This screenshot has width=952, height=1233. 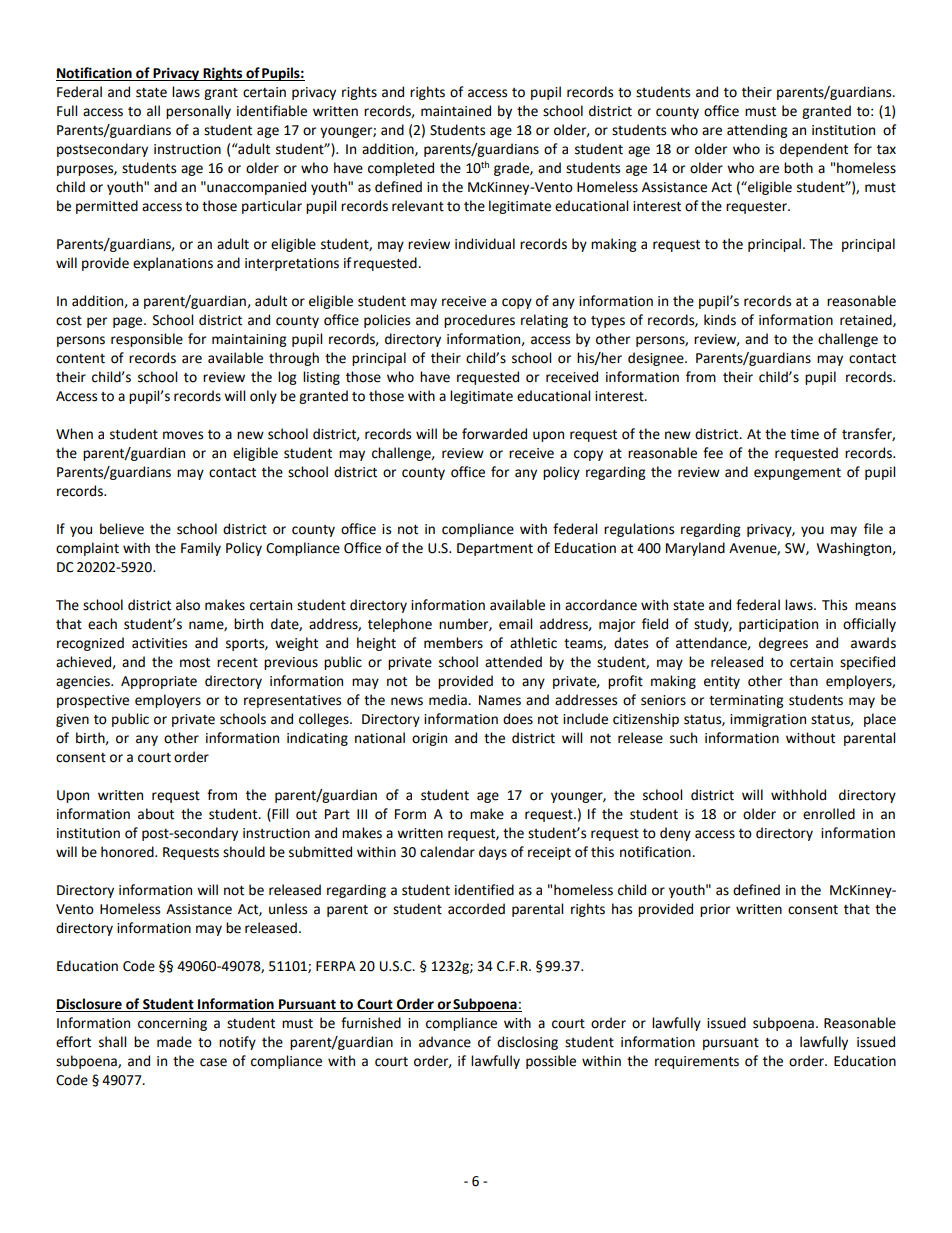 What do you see at coordinates (147, 340) in the screenshot?
I see `responsible` at bounding box center [147, 340].
